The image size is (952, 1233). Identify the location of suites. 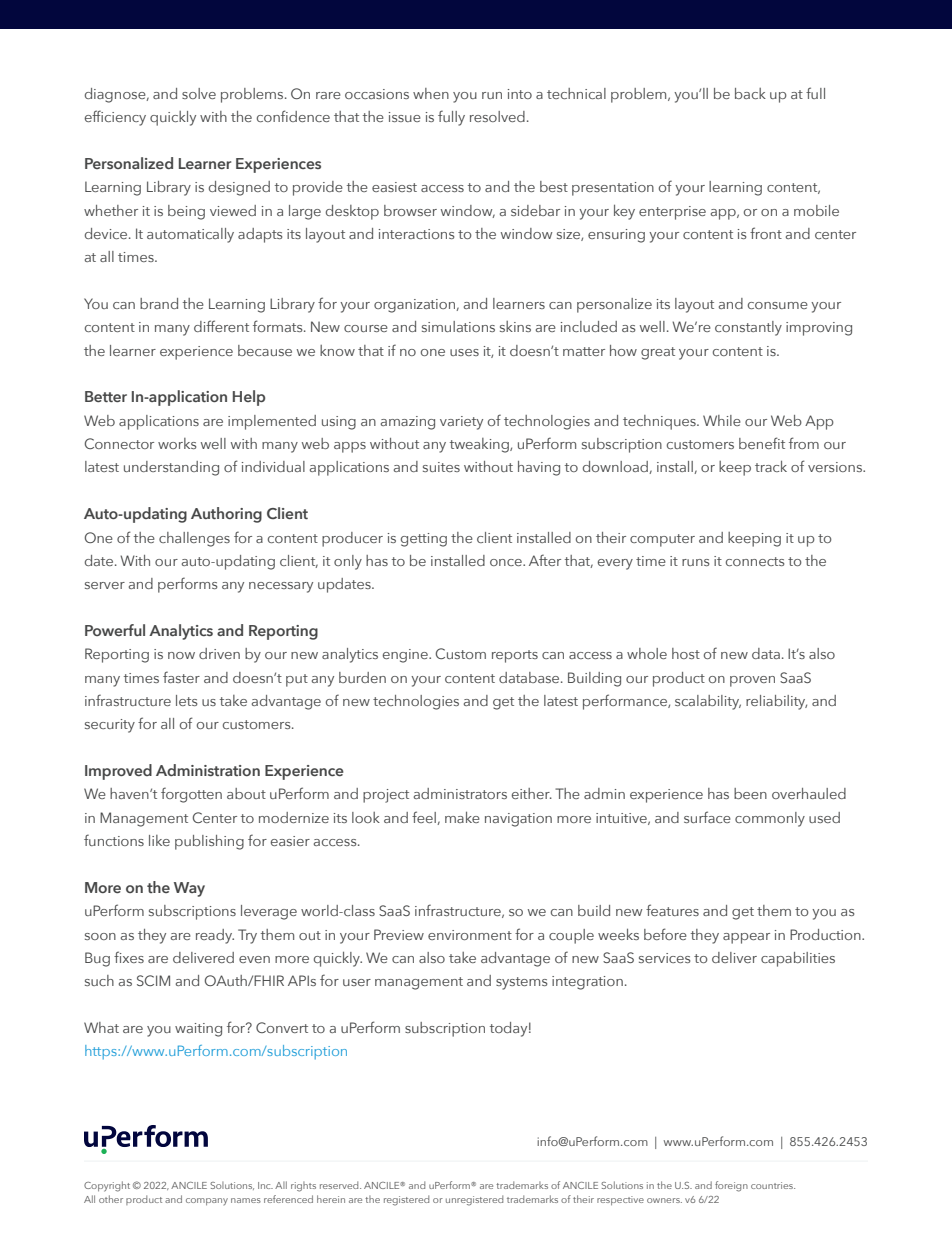
(441, 467).
